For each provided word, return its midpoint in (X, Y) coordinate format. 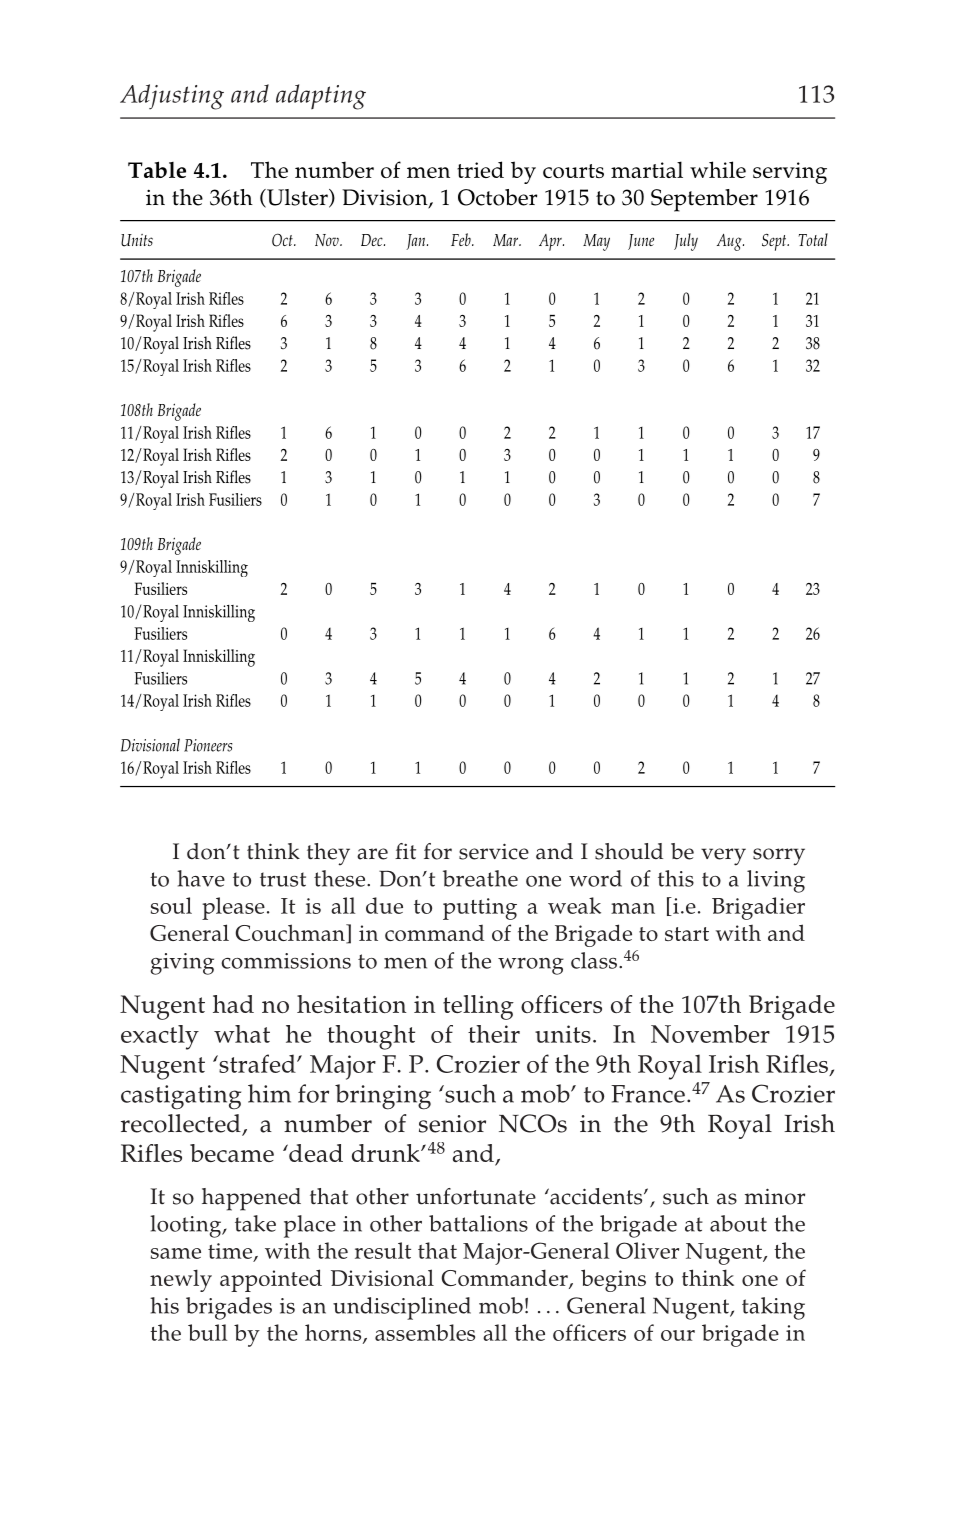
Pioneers (208, 745)
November (710, 1034)
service (494, 851)
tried (480, 169)
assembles (425, 1332)
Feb (462, 239)
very (723, 857)
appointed (271, 1280)
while (718, 169)
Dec (373, 240)
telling (478, 1007)
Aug (730, 242)
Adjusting (172, 97)
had (233, 1004)
